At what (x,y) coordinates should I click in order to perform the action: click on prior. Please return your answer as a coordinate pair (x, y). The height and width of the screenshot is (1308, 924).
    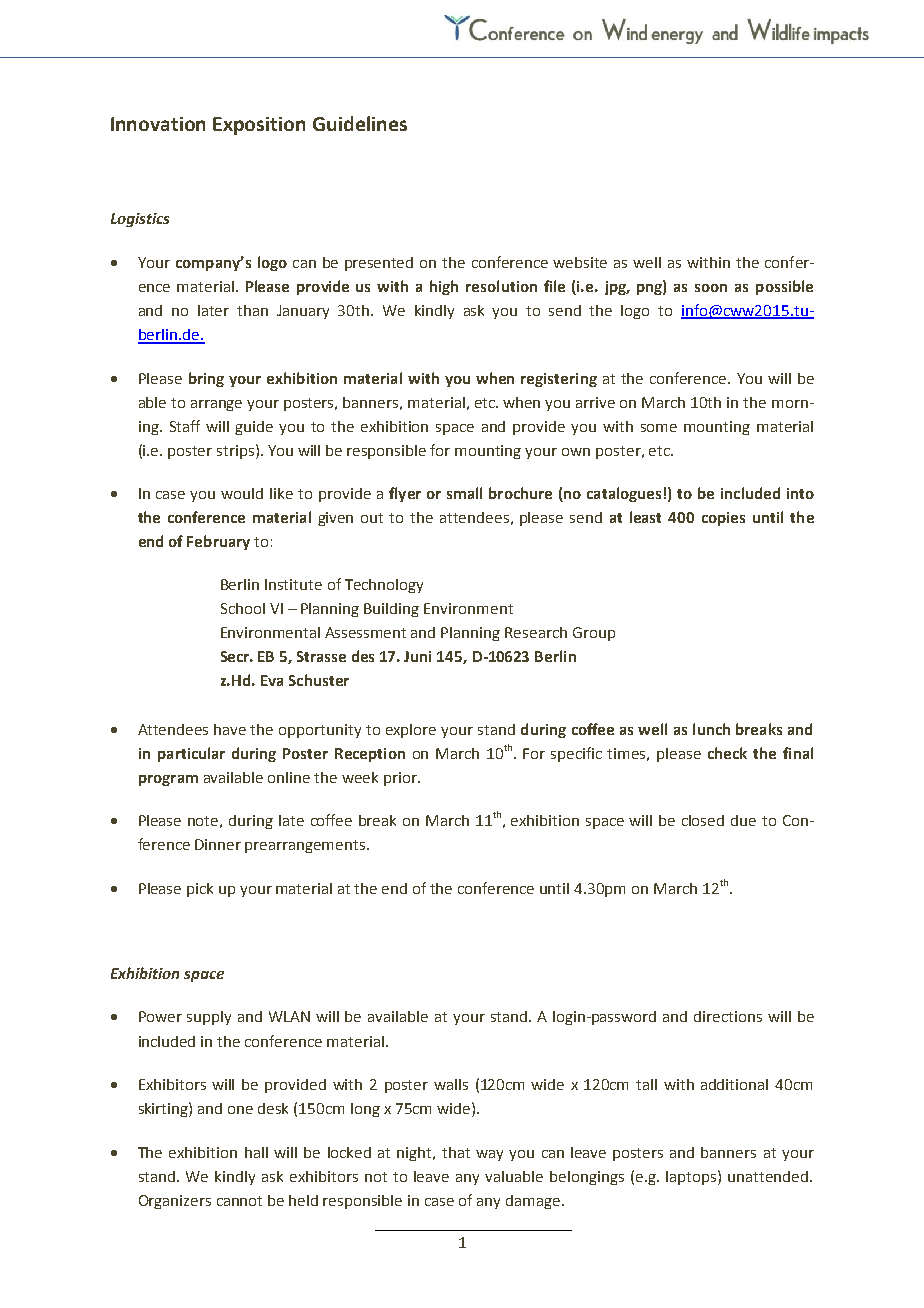
    Looking at the image, I should click on (401, 779).
